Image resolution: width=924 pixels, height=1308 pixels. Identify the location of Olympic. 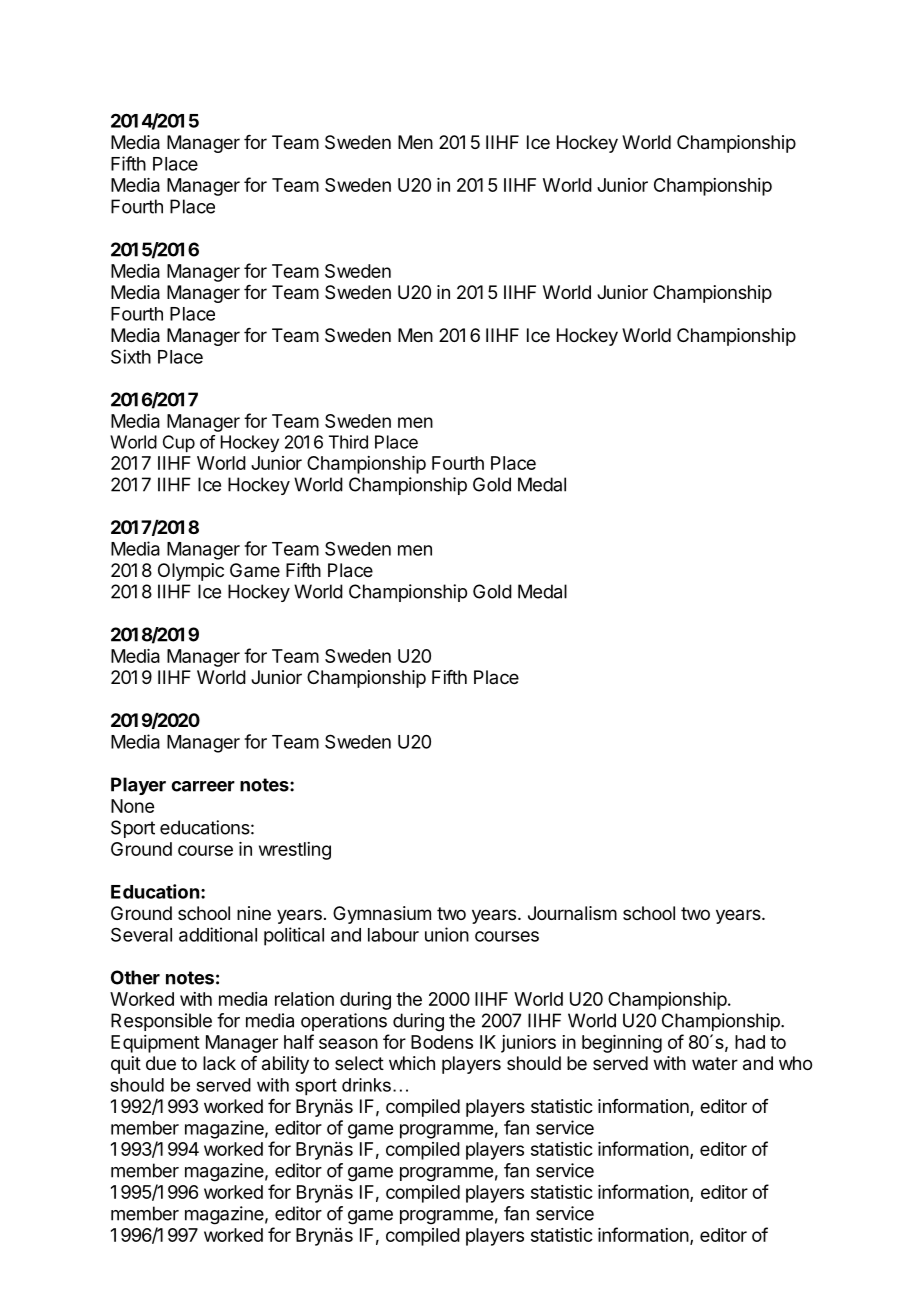
(191, 572).
